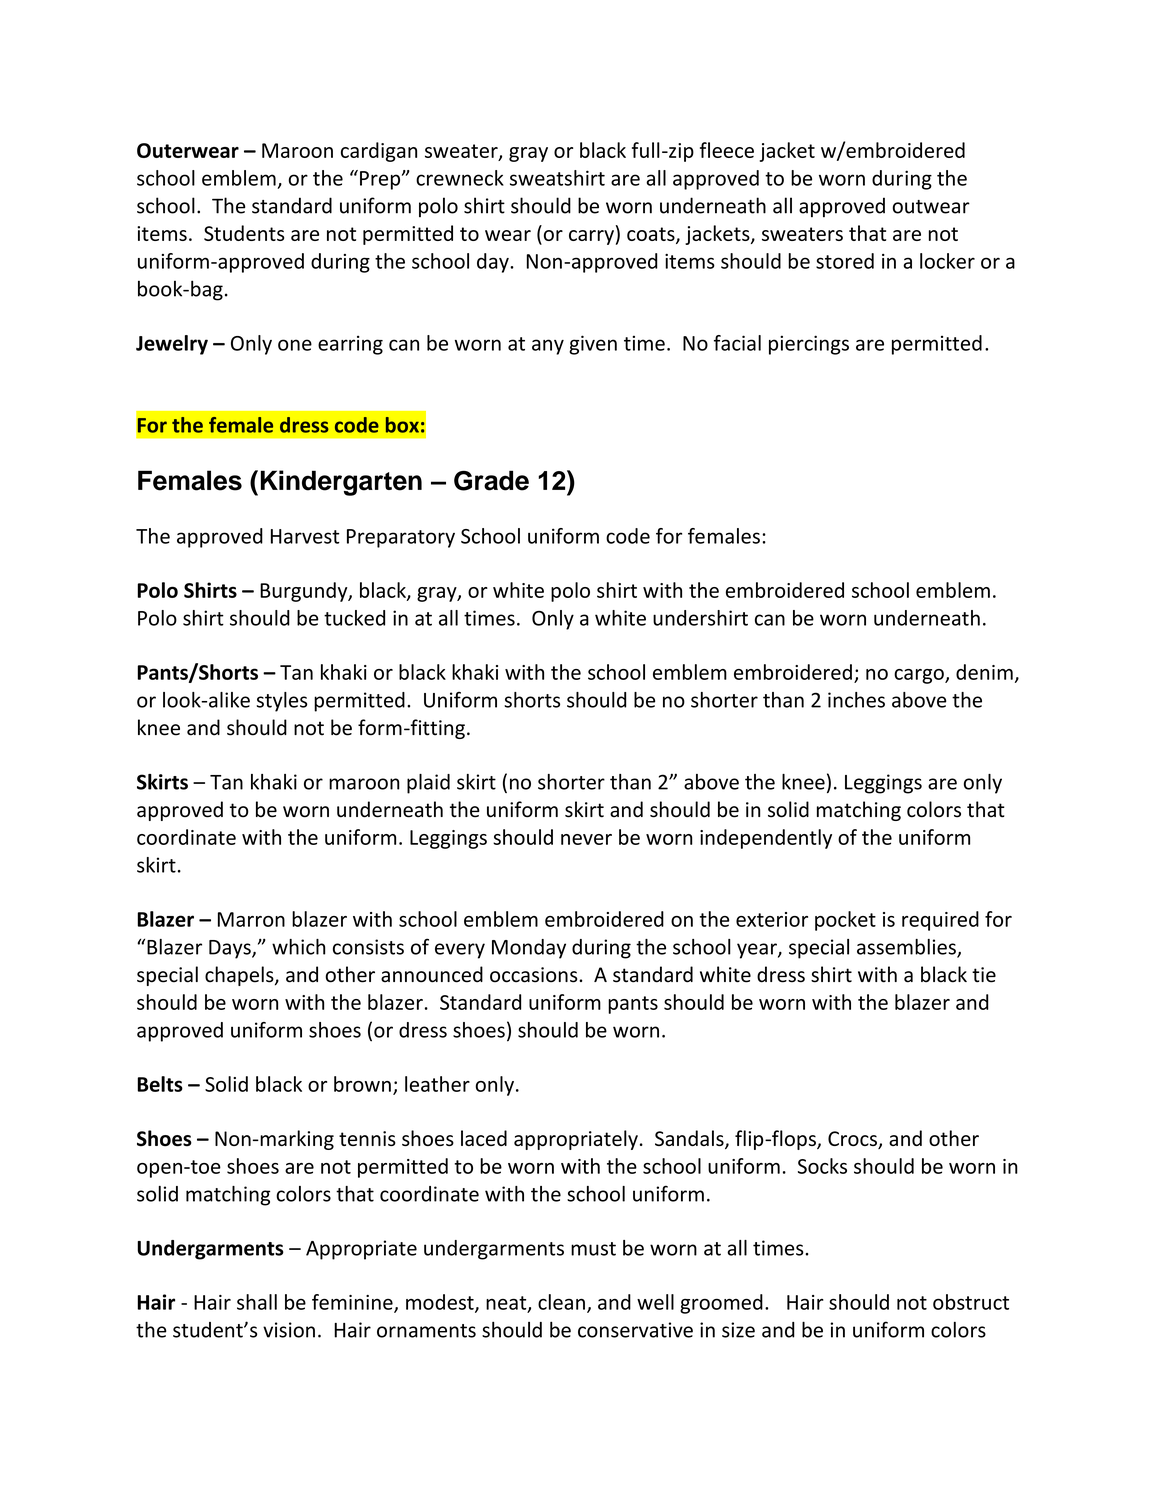 Image resolution: width=1158 pixels, height=1498 pixels. I want to click on one, so click(295, 345).
